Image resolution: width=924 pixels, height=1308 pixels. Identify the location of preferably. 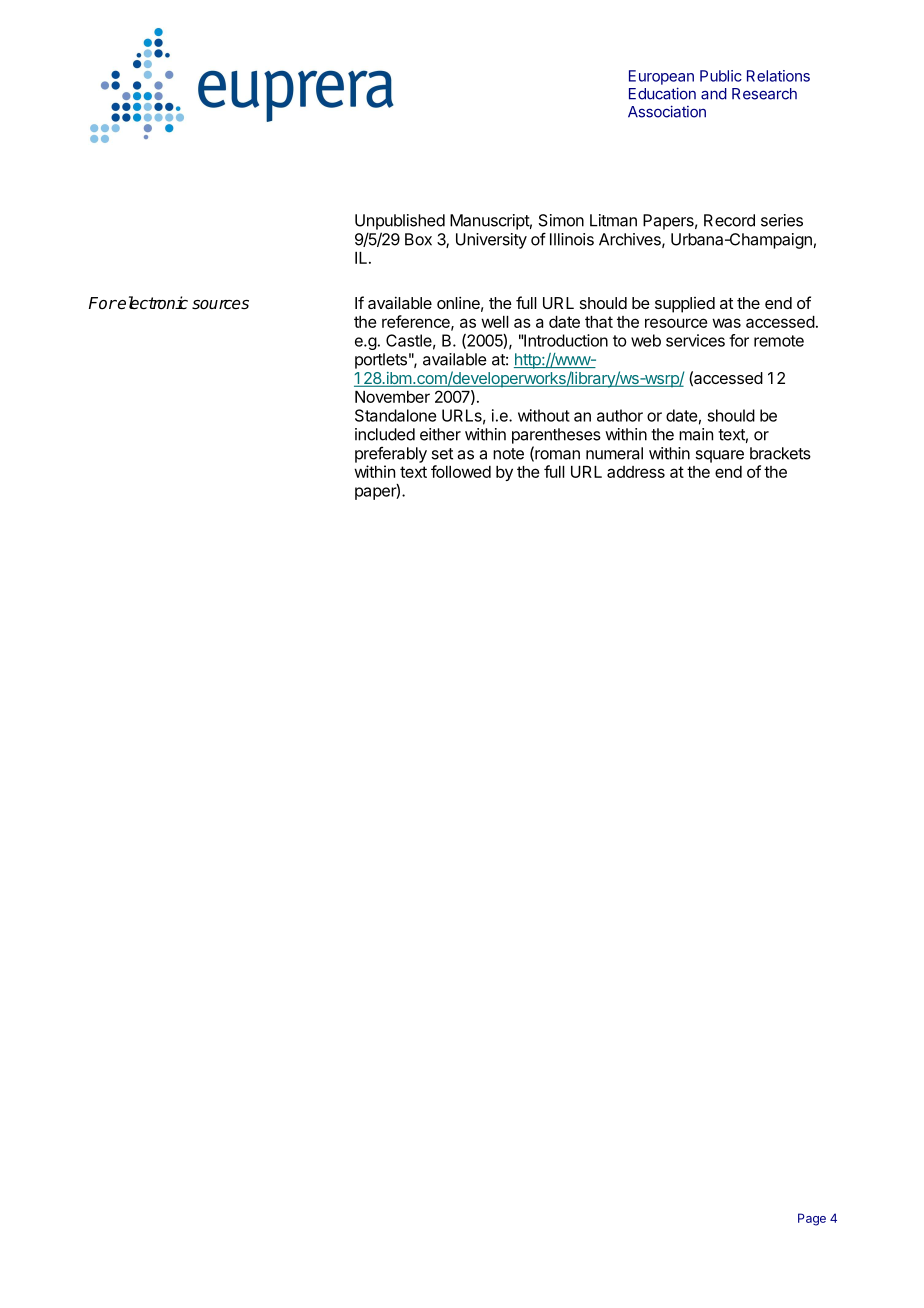
(391, 455).
